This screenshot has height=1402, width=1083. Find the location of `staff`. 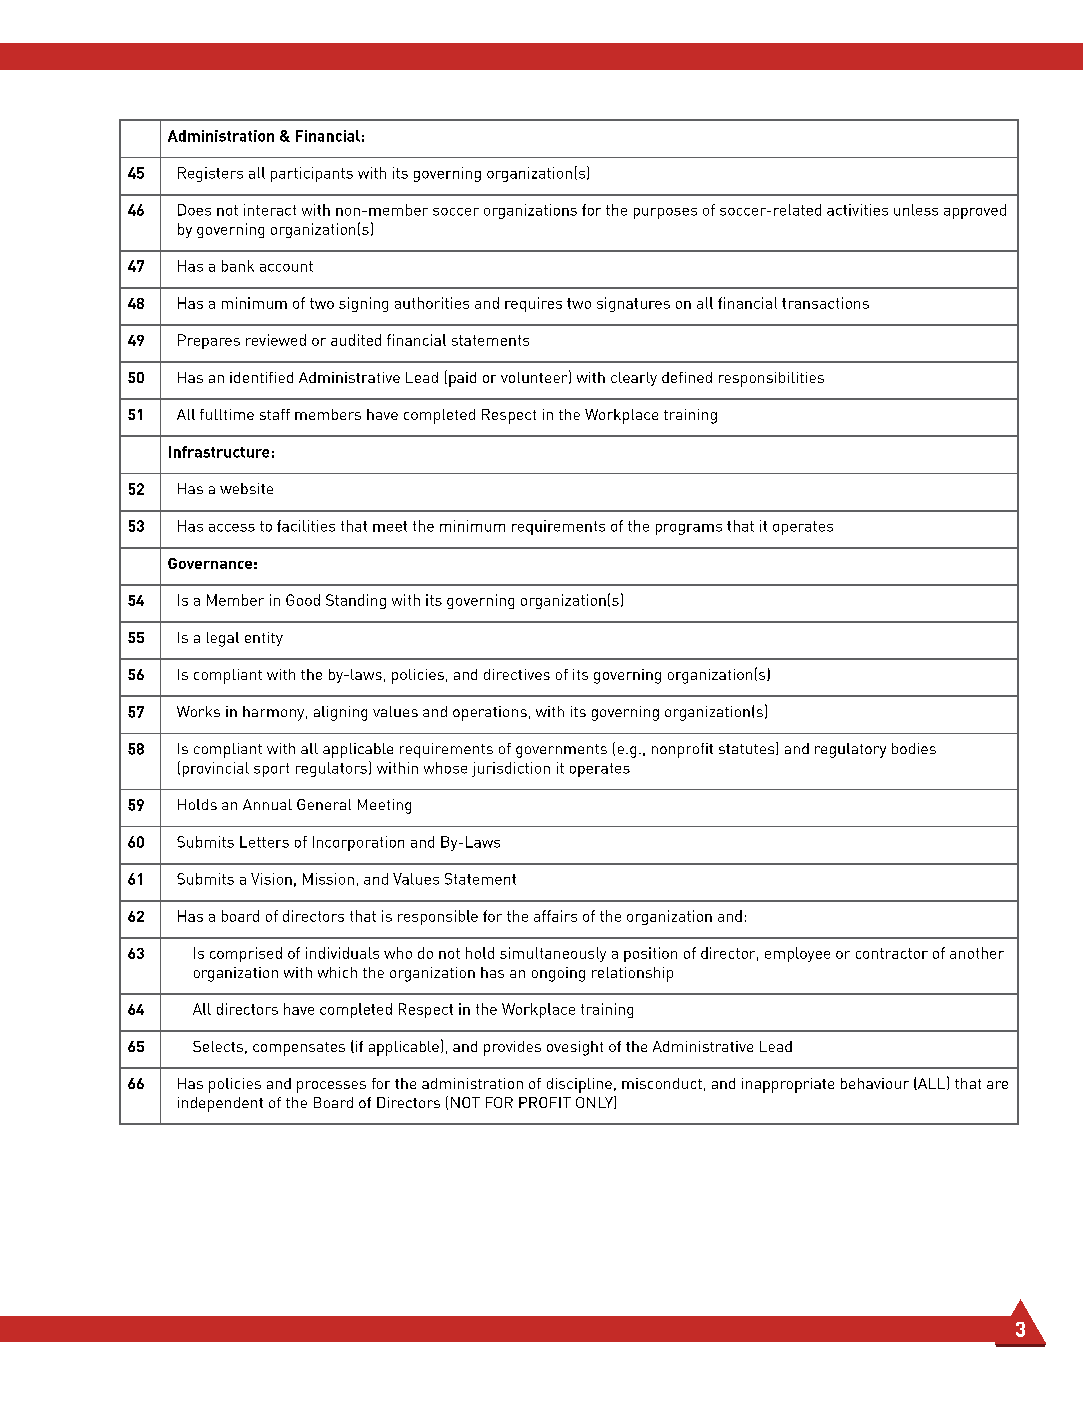

staff is located at coordinates (275, 414).
